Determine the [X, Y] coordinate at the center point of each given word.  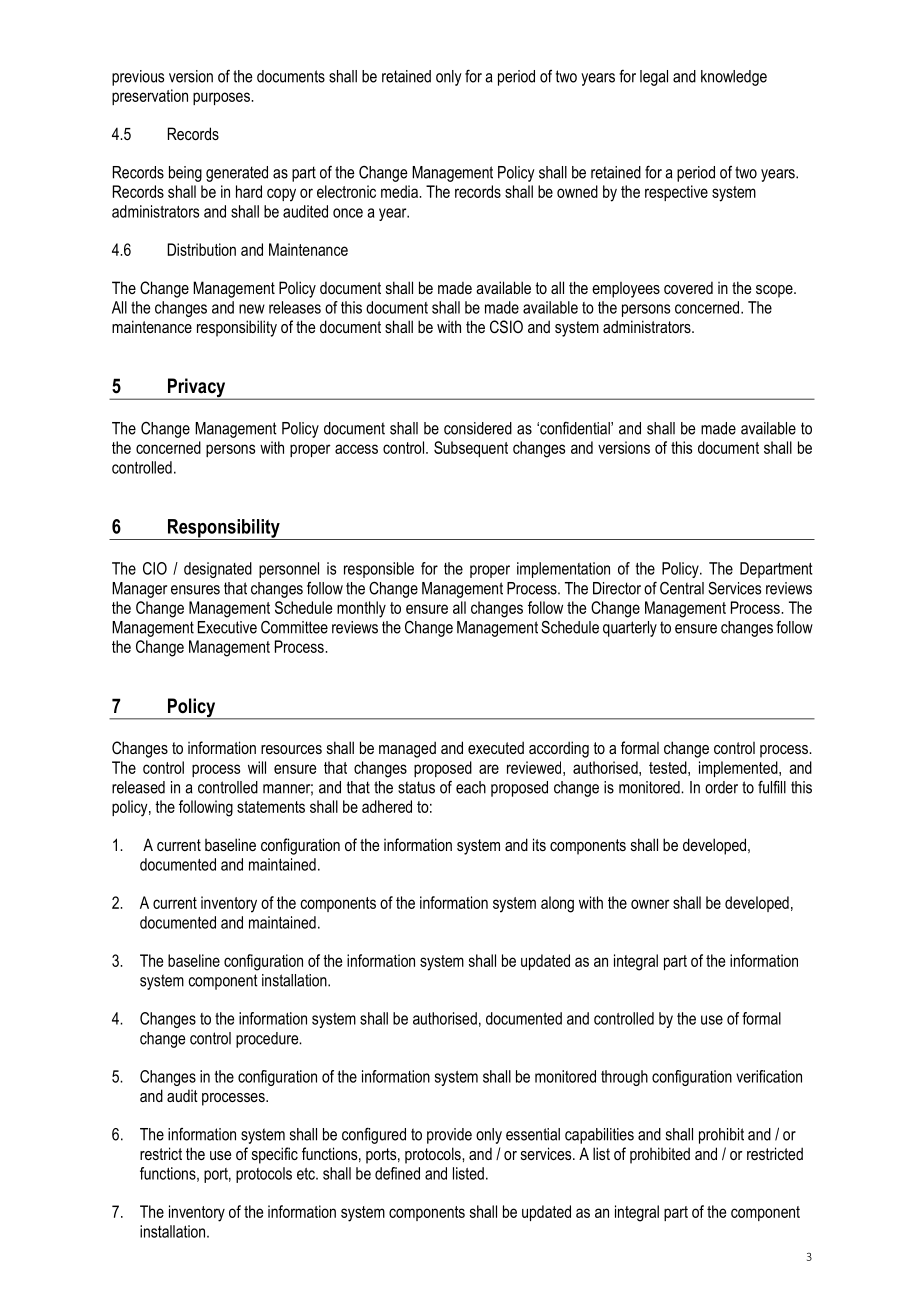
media [400, 191]
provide [449, 1136]
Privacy [196, 389]
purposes [222, 98]
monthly [361, 609]
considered [478, 428]
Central [682, 588]
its [539, 844]
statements [271, 807]
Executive [227, 627]
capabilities [599, 1136]
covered [688, 287]
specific [275, 1155]
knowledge [734, 78]
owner [650, 904]
